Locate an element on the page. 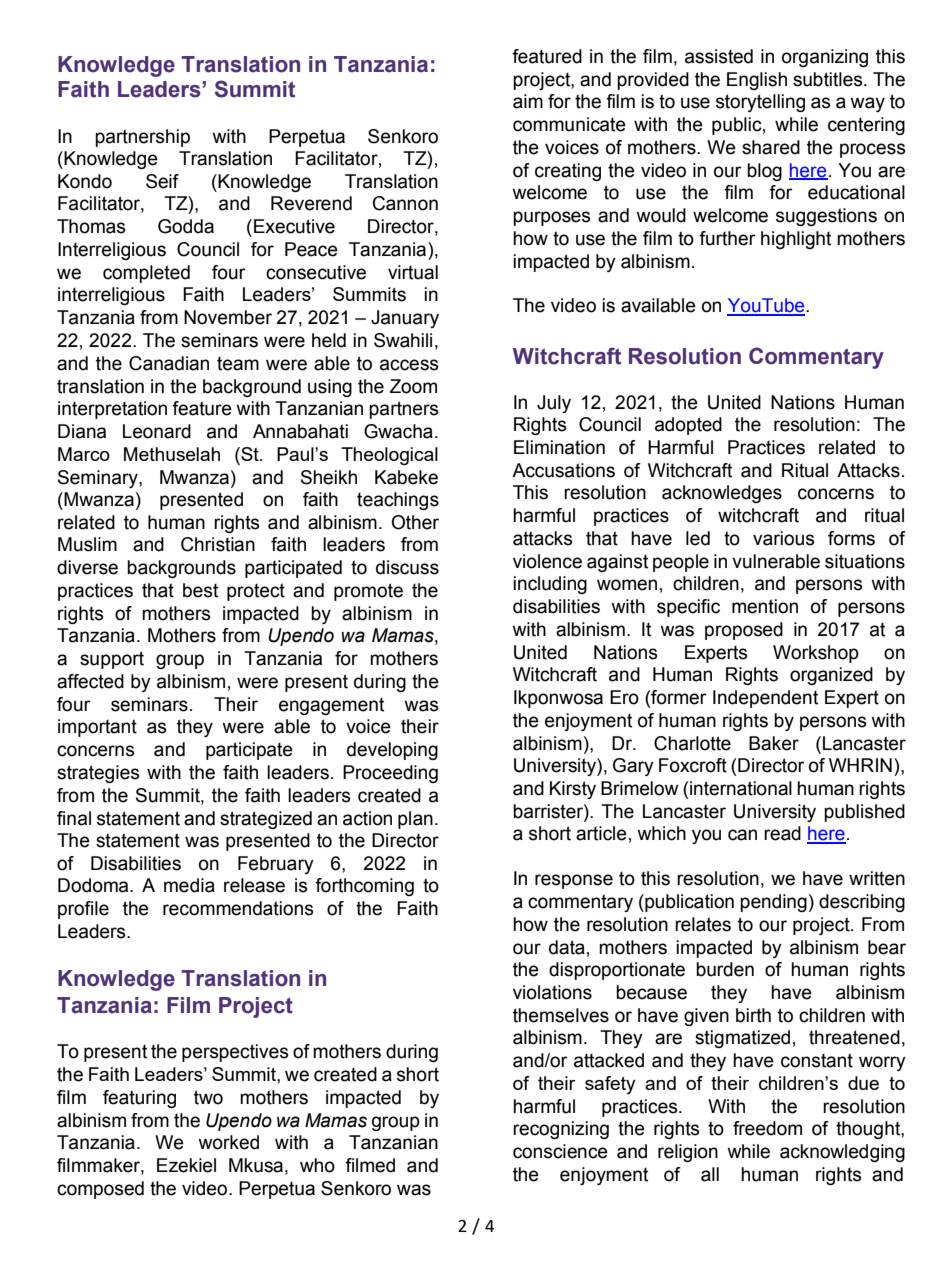 The image size is (952, 1270). plan is located at coordinates (415, 820).
